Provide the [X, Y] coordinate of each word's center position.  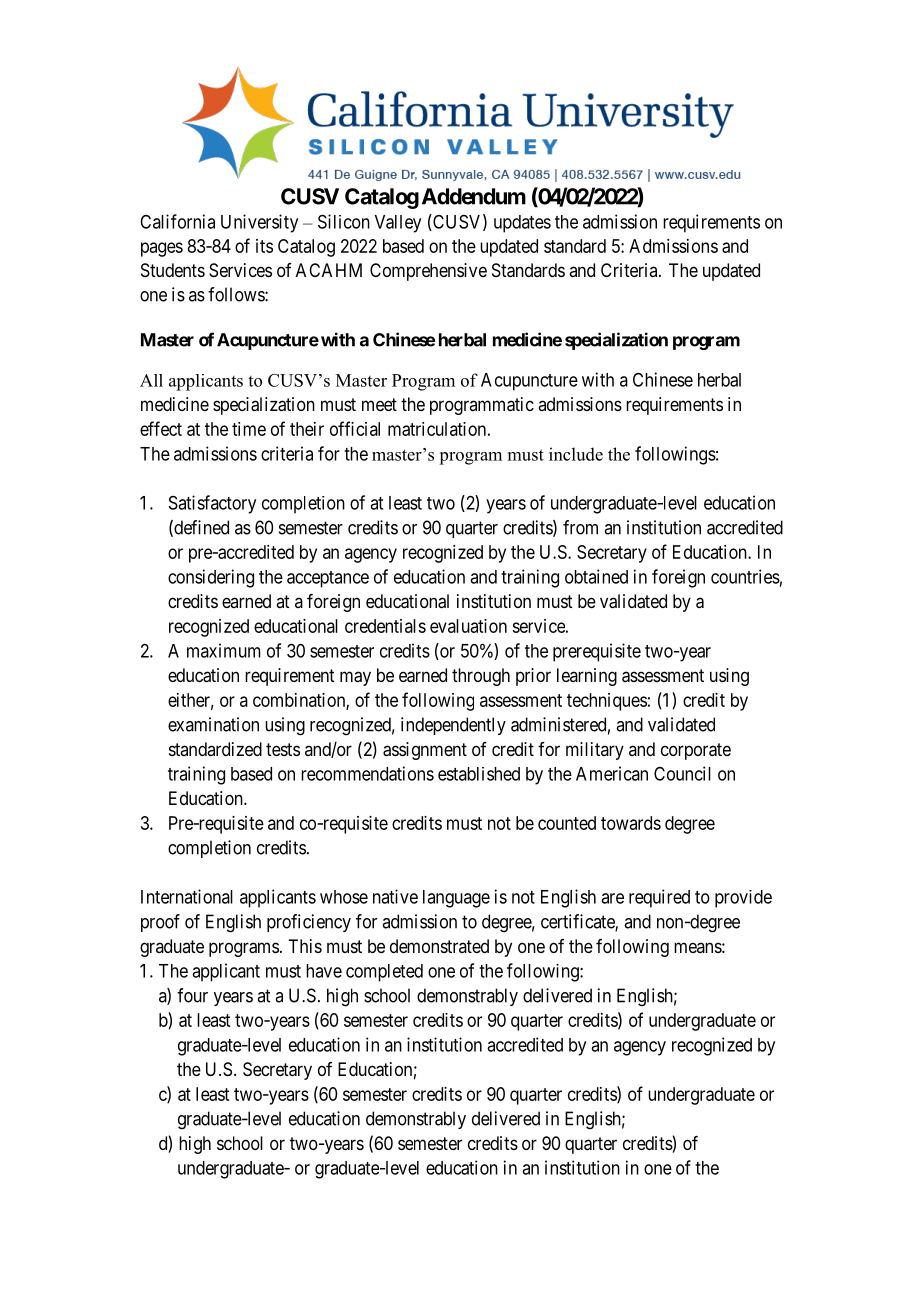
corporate [696, 751]
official [355, 428]
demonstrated [439, 946]
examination [213, 724]
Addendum [474, 196]
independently [453, 726]
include [576, 454]
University [259, 223]
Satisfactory [212, 504]
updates [522, 224]
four [192, 995]
